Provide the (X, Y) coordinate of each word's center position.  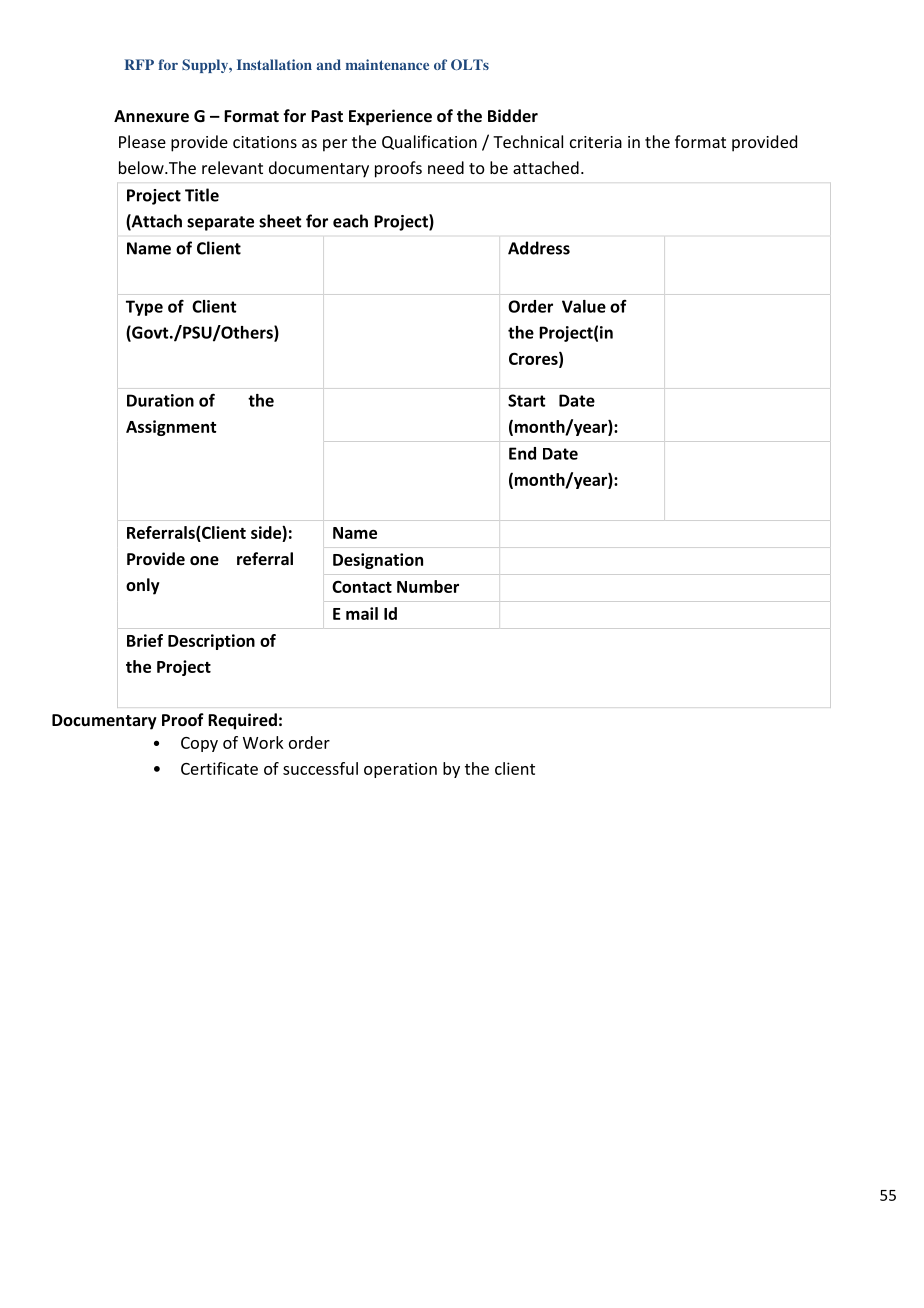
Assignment (171, 428)
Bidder (513, 115)
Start (526, 400)
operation (400, 770)
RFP (139, 64)
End (522, 453)
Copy (199, 744)
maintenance (387, 64)
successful (320, 768)
